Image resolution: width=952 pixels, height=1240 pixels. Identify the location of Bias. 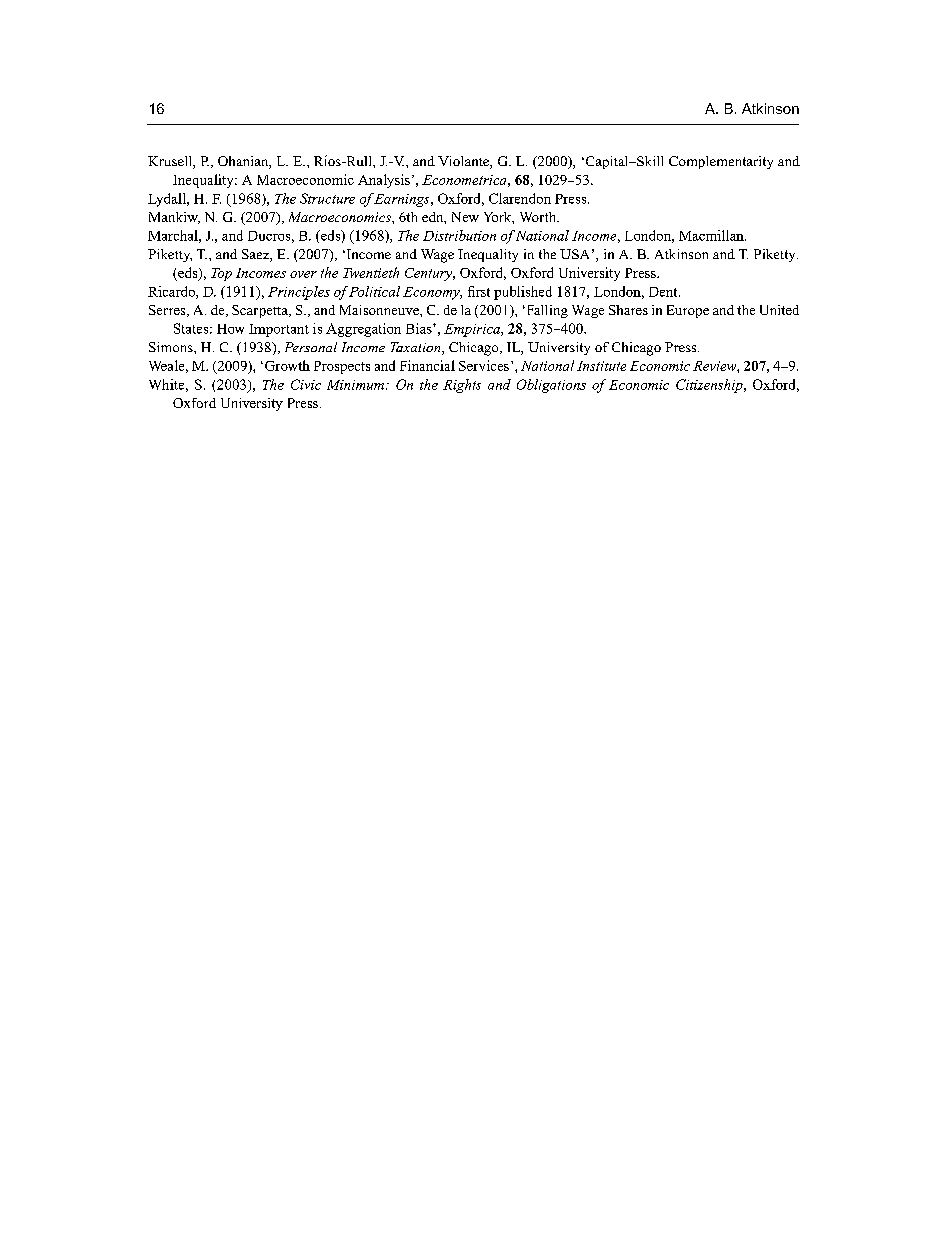
(420, 328).
